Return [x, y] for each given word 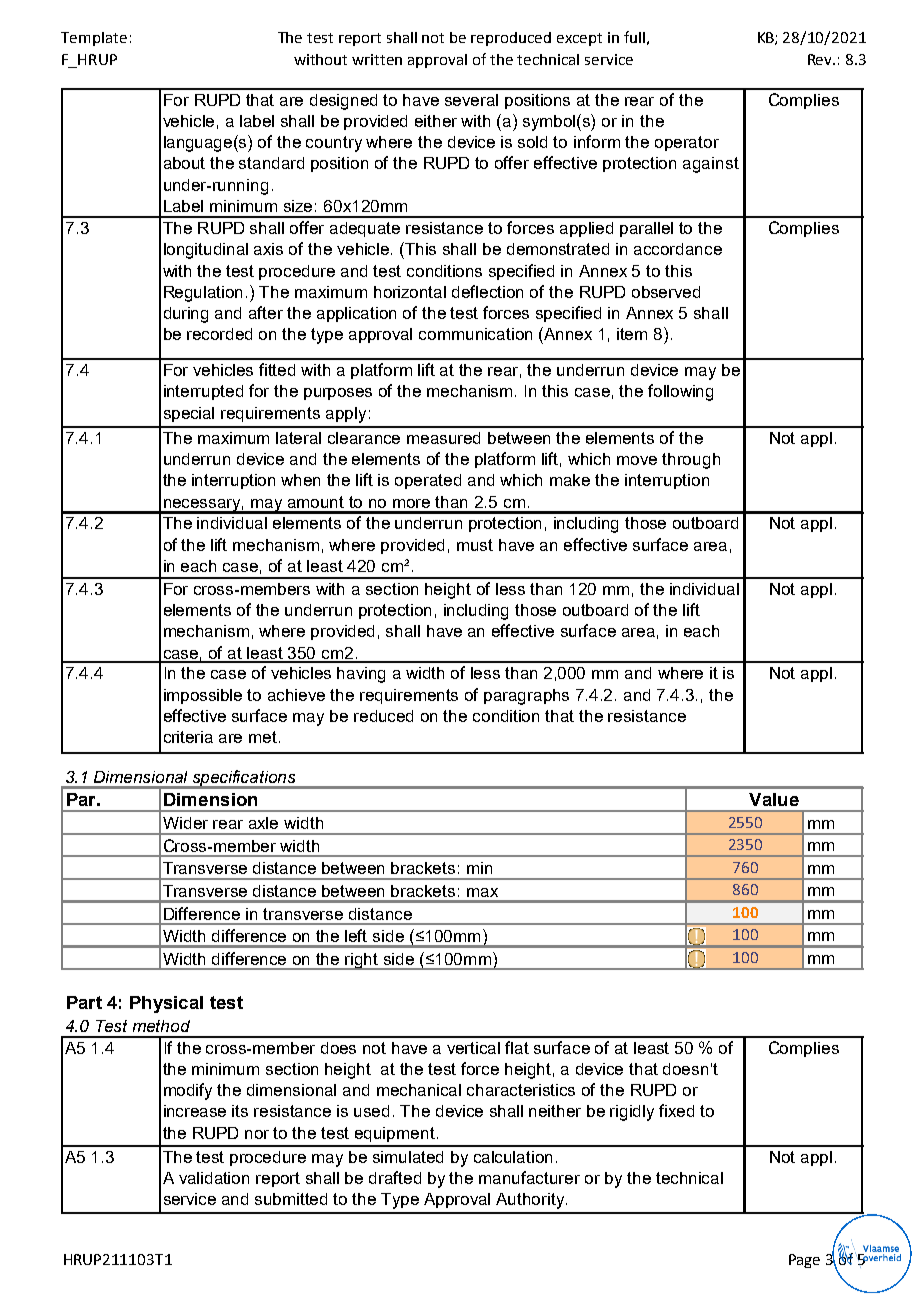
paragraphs [526, 697]
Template [94, 39]
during [186, 315]
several [471, 100]
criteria [188, 737]
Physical [166, 1004]
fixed [676, 1110]
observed [666, 292]
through [691, 461]
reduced [383, 716]
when [300, 480]
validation [214, 1178]
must [475, 545]
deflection [487, 291]
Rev [821, 59]
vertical [473, 1048]
